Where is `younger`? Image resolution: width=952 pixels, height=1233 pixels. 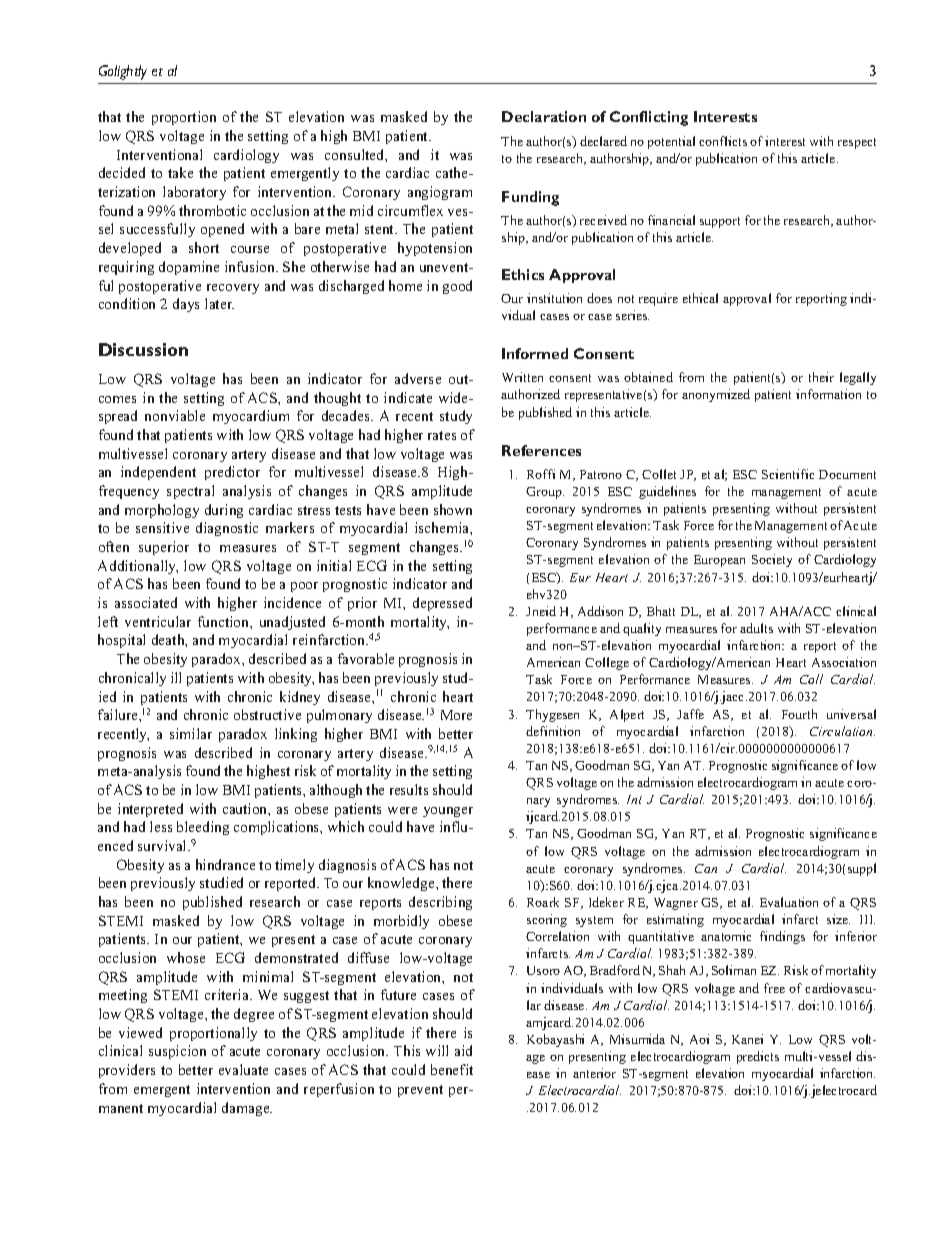
younger is located at coordinates (448, 812).
